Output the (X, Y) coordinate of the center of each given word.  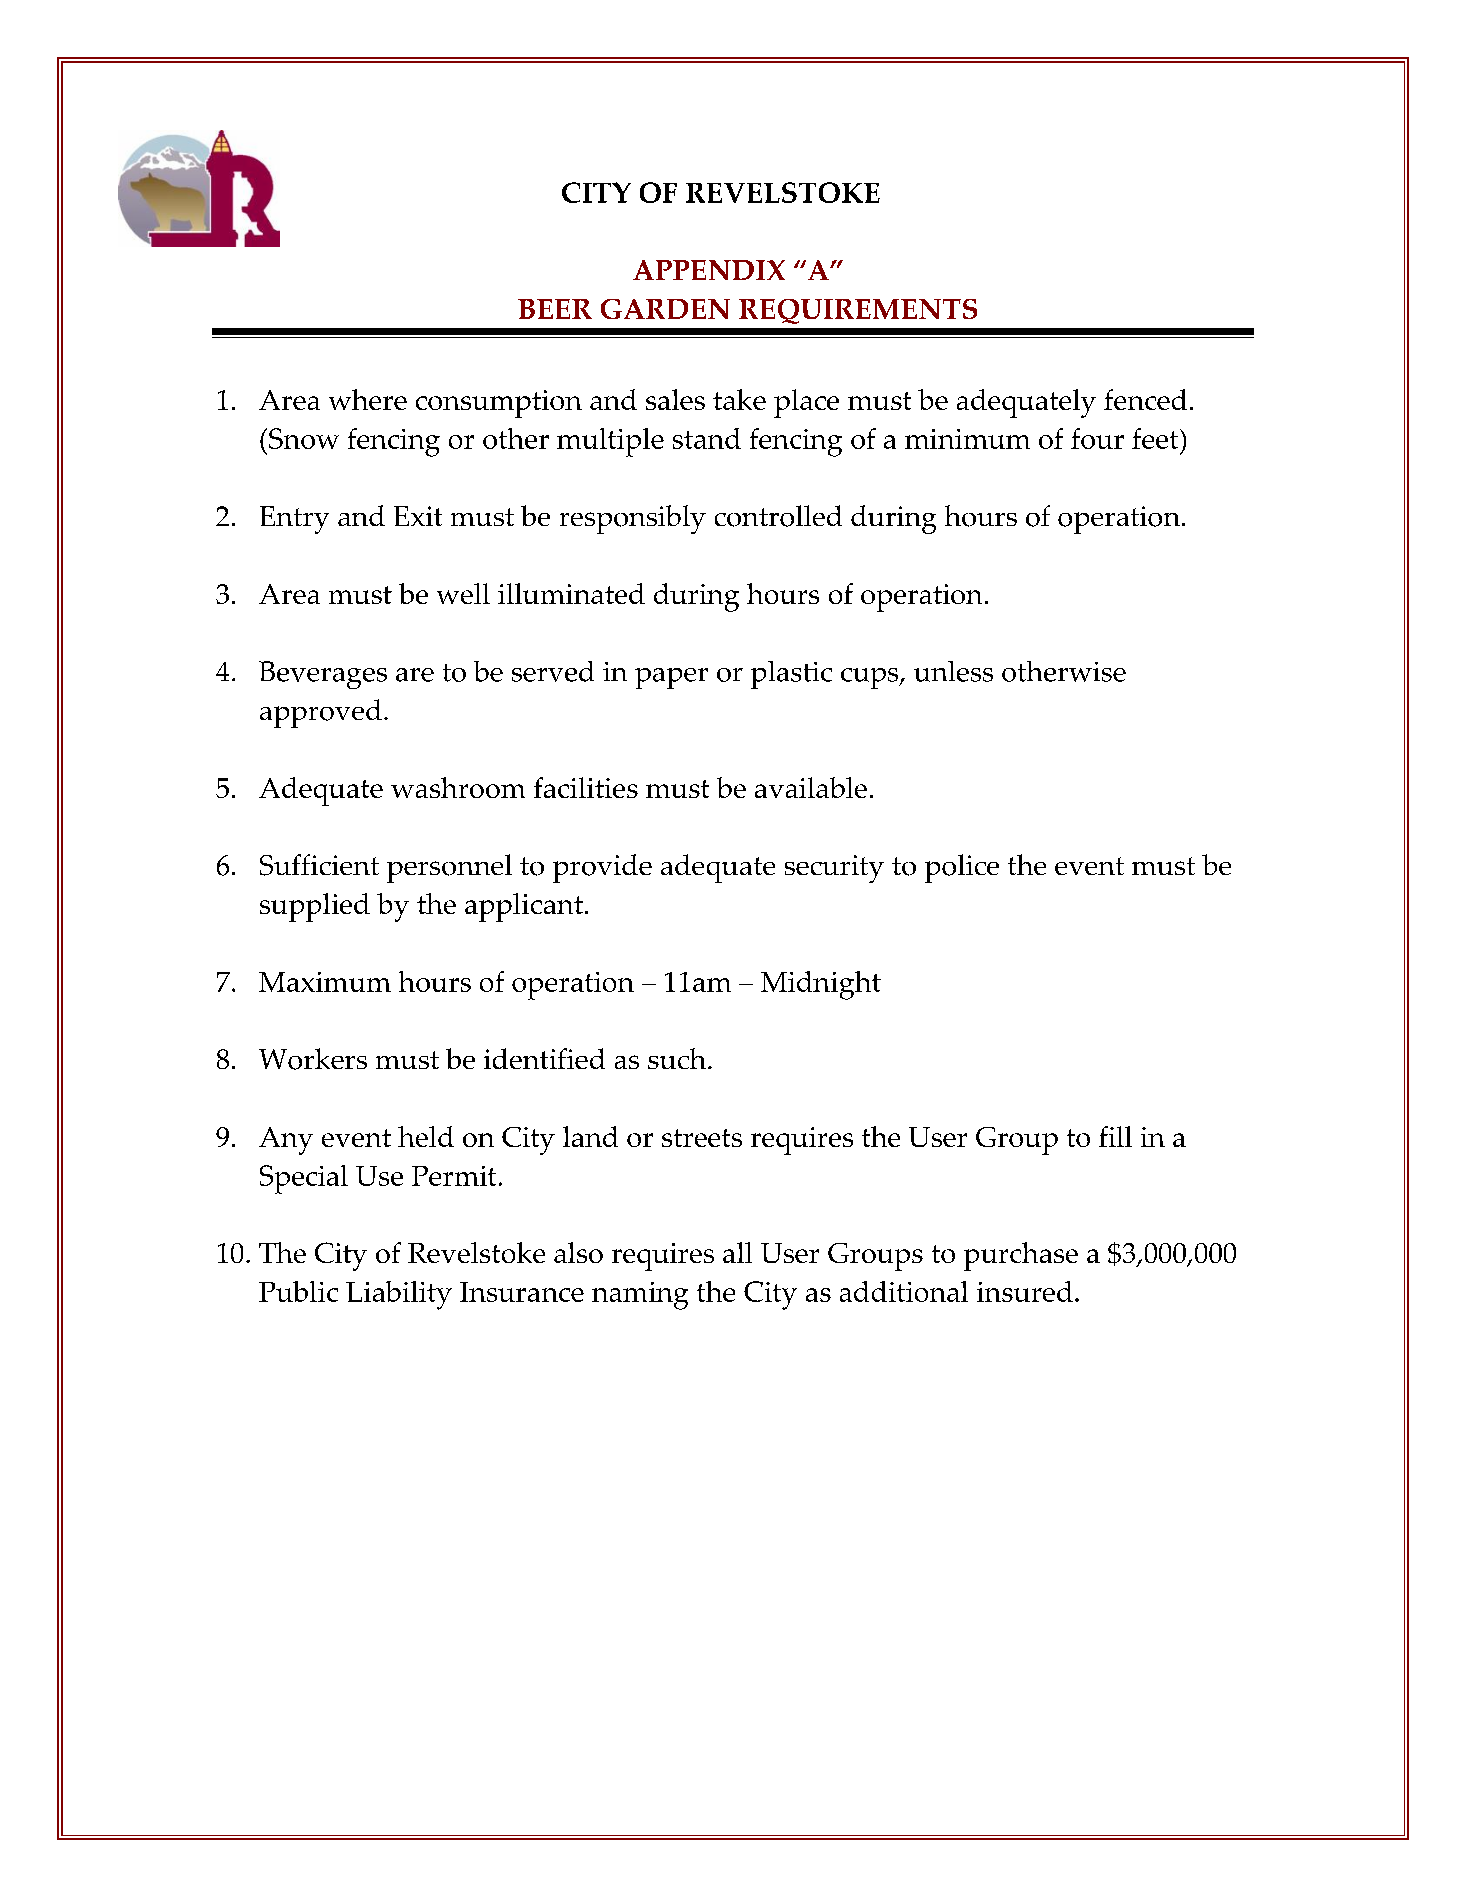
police (962, 868)
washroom (458, 787)
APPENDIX (709, 270)
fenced (1145, 399)
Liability (399, 1295)
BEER (555, 309)
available (811, 787)
